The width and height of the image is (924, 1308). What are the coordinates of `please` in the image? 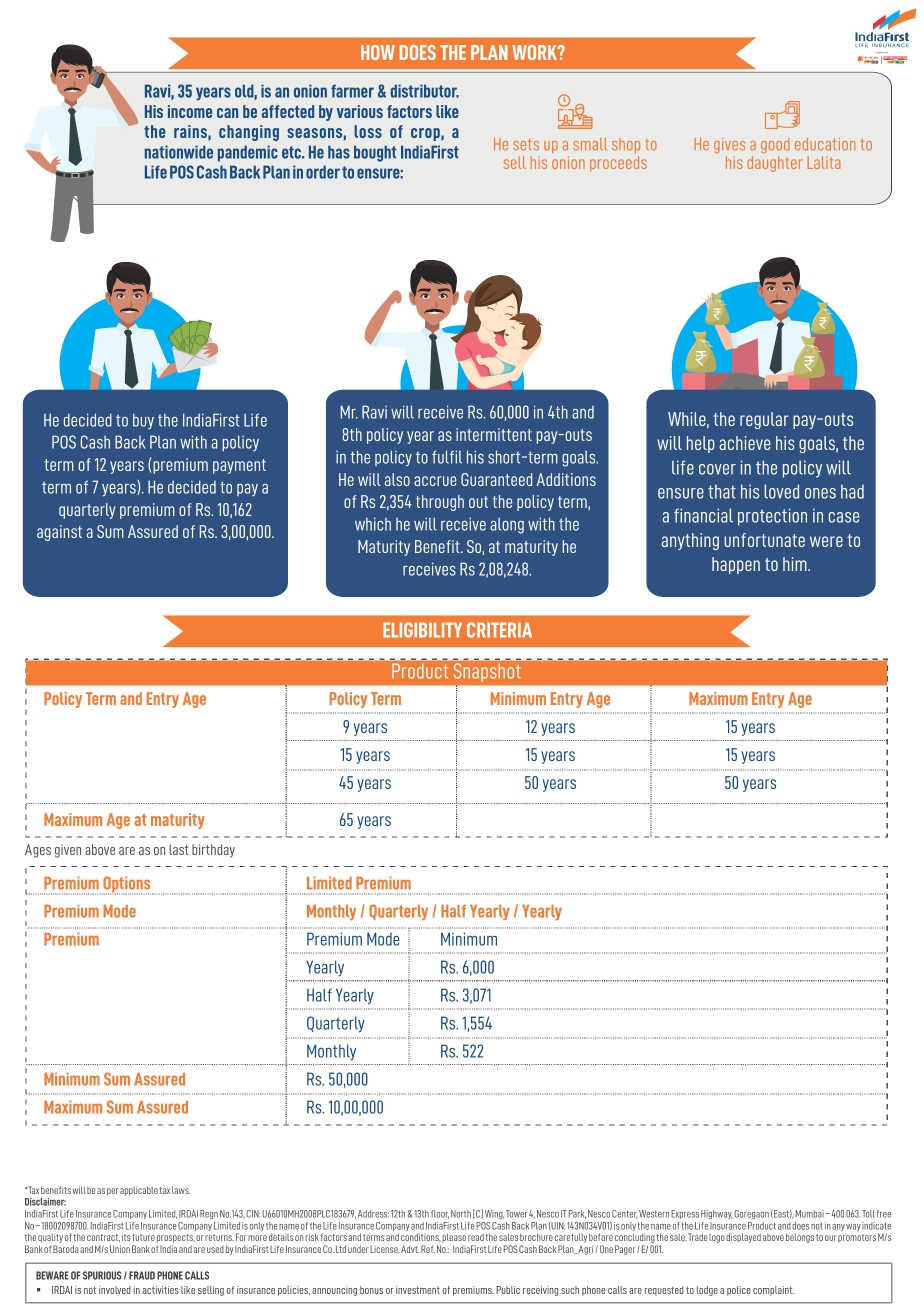 It's located at (454, 1237).
